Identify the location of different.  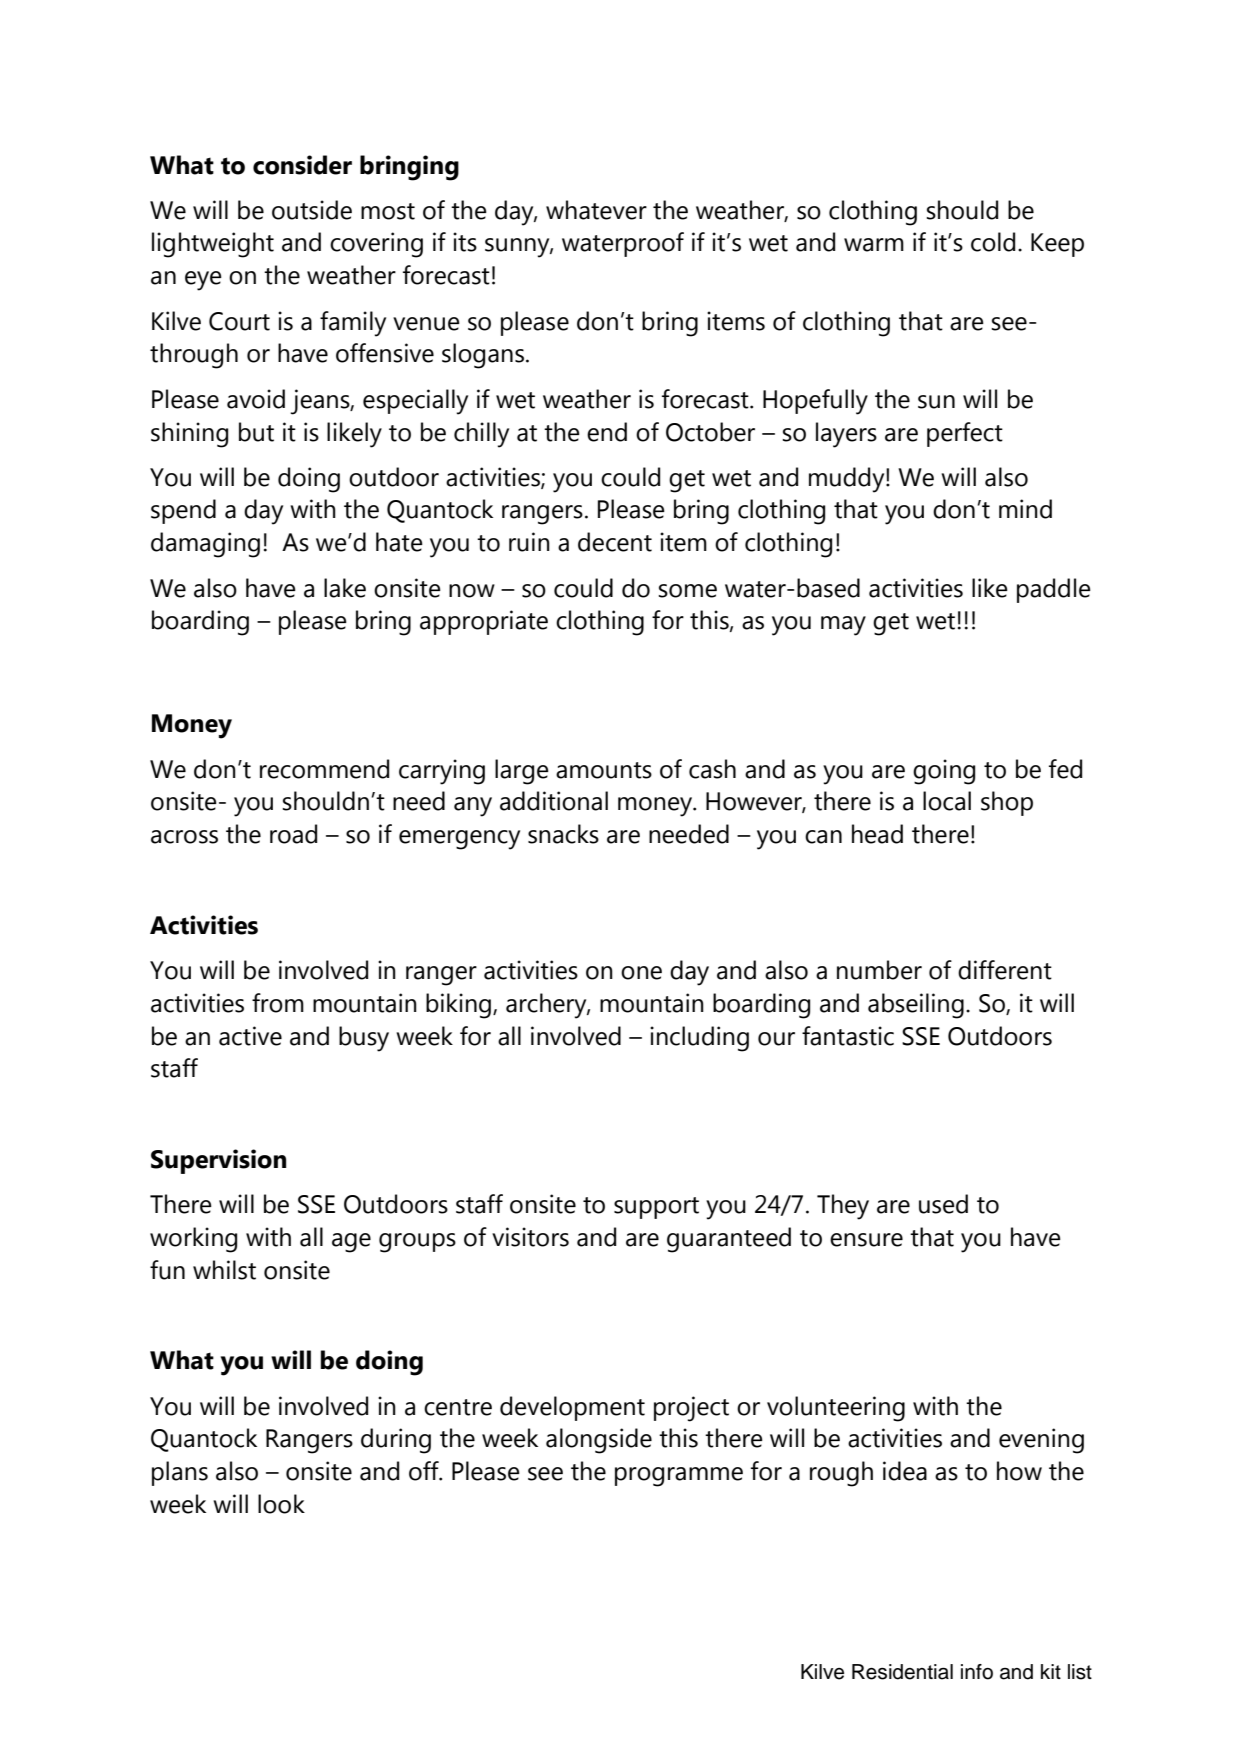
(1005, 970).
